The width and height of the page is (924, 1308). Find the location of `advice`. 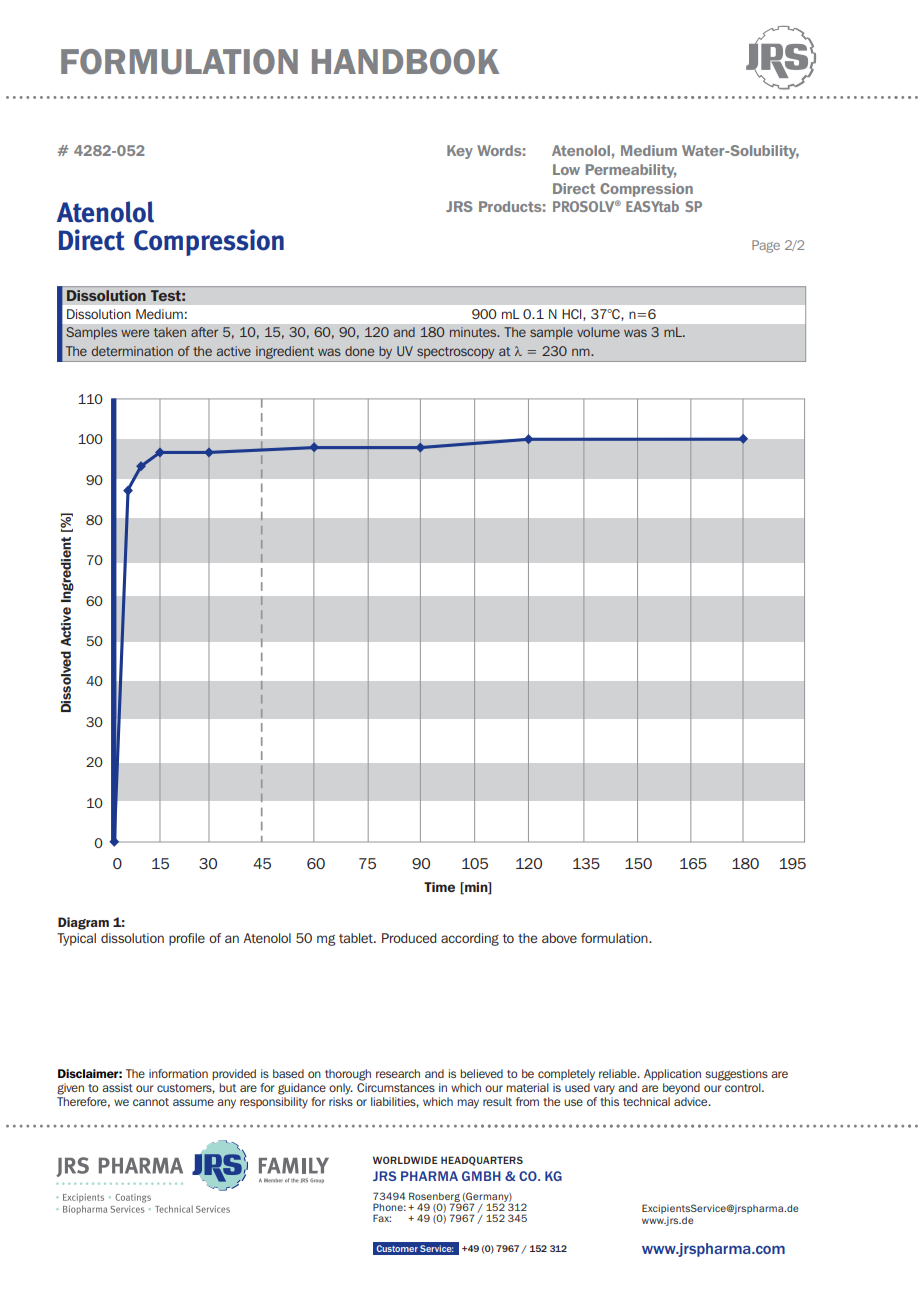

advice is located at coordinates (692, 1101).
